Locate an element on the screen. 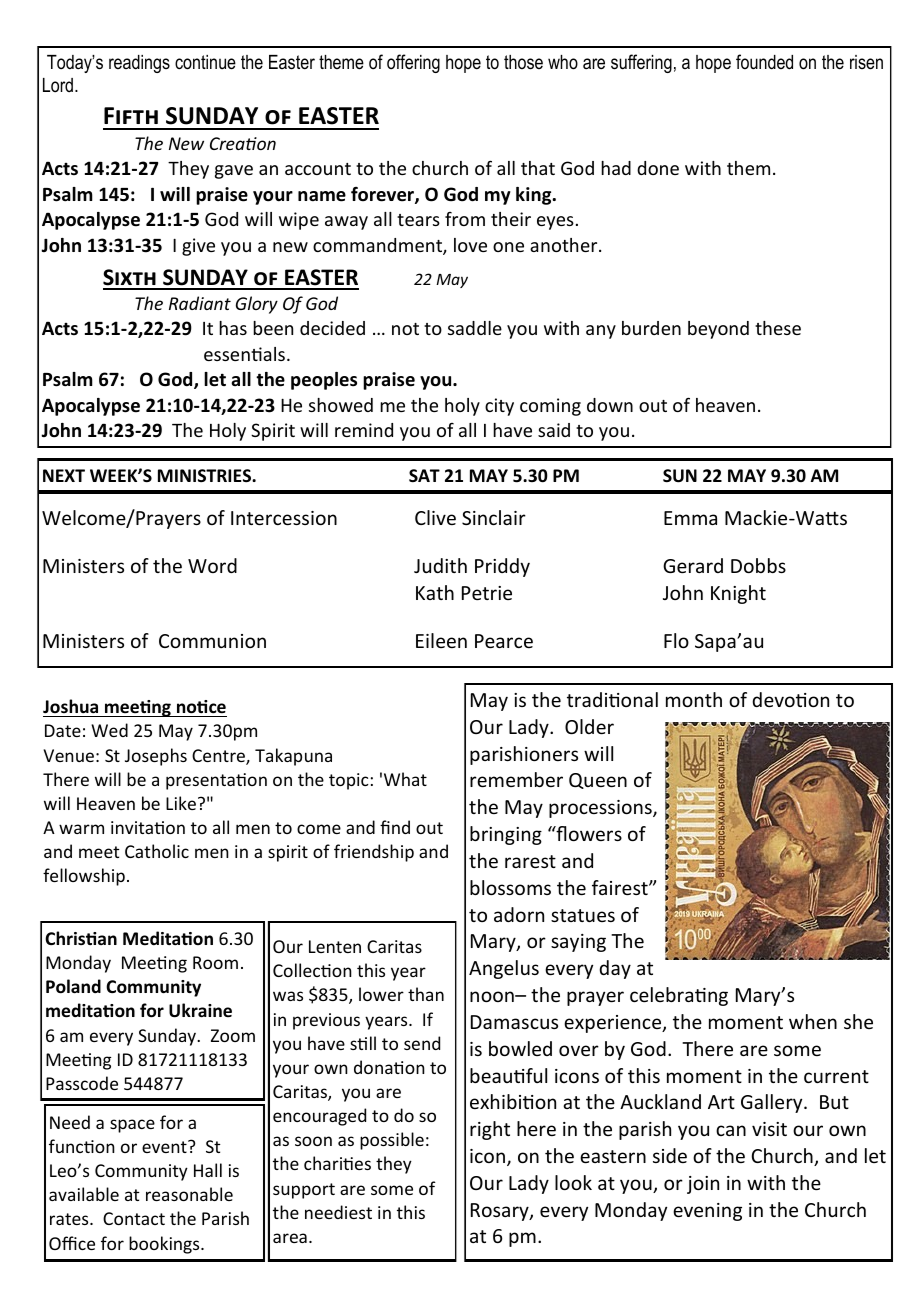 The width and height of the screenshot is (924, 1308). offering is located at coordinates (413, 63).
